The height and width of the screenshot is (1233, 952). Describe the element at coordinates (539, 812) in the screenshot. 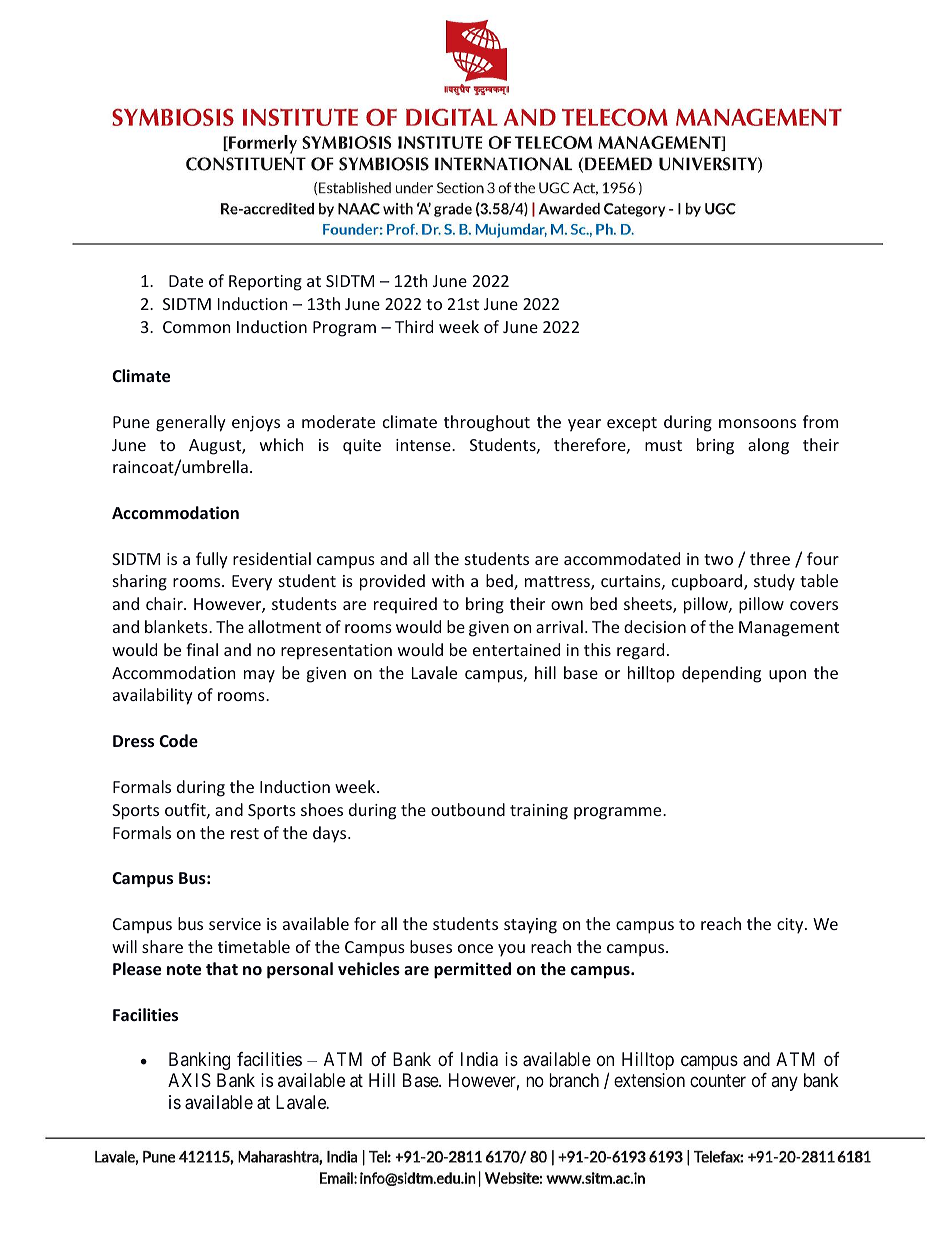

I see `training` at that location.
